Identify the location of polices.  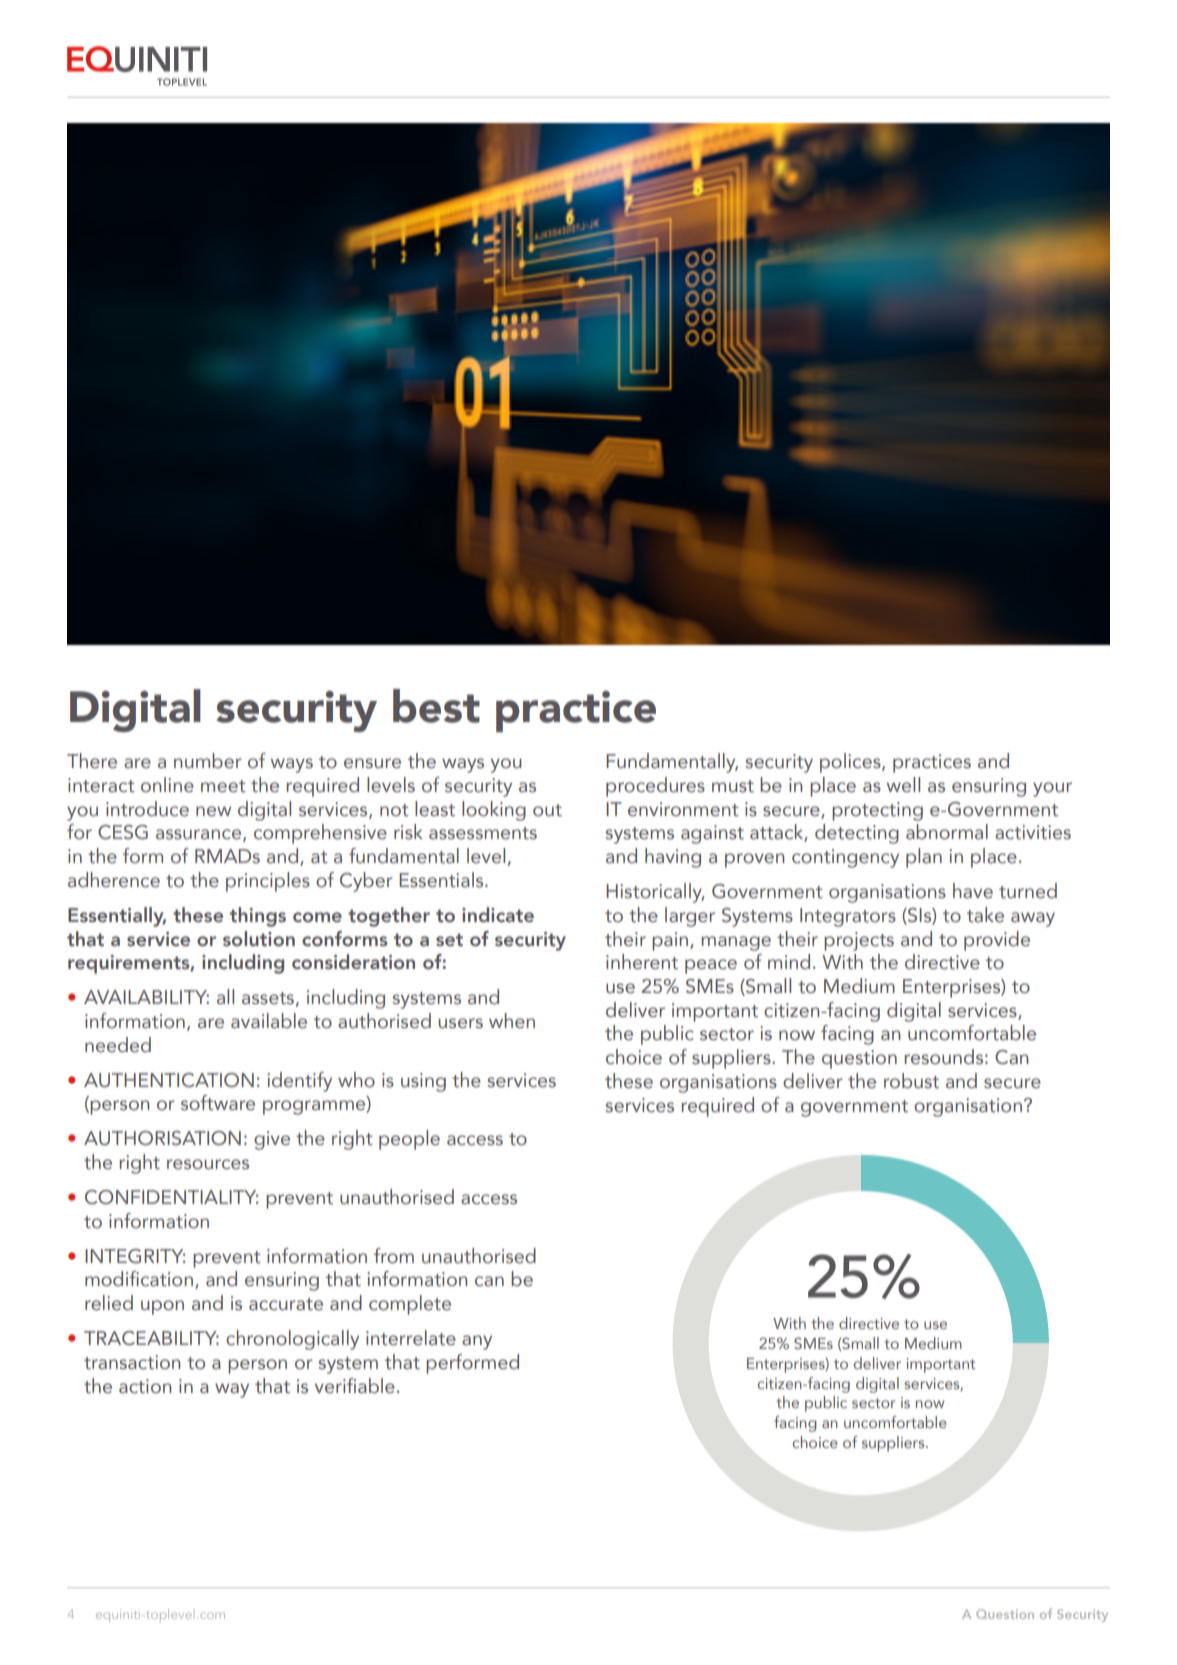
(851, 763).
